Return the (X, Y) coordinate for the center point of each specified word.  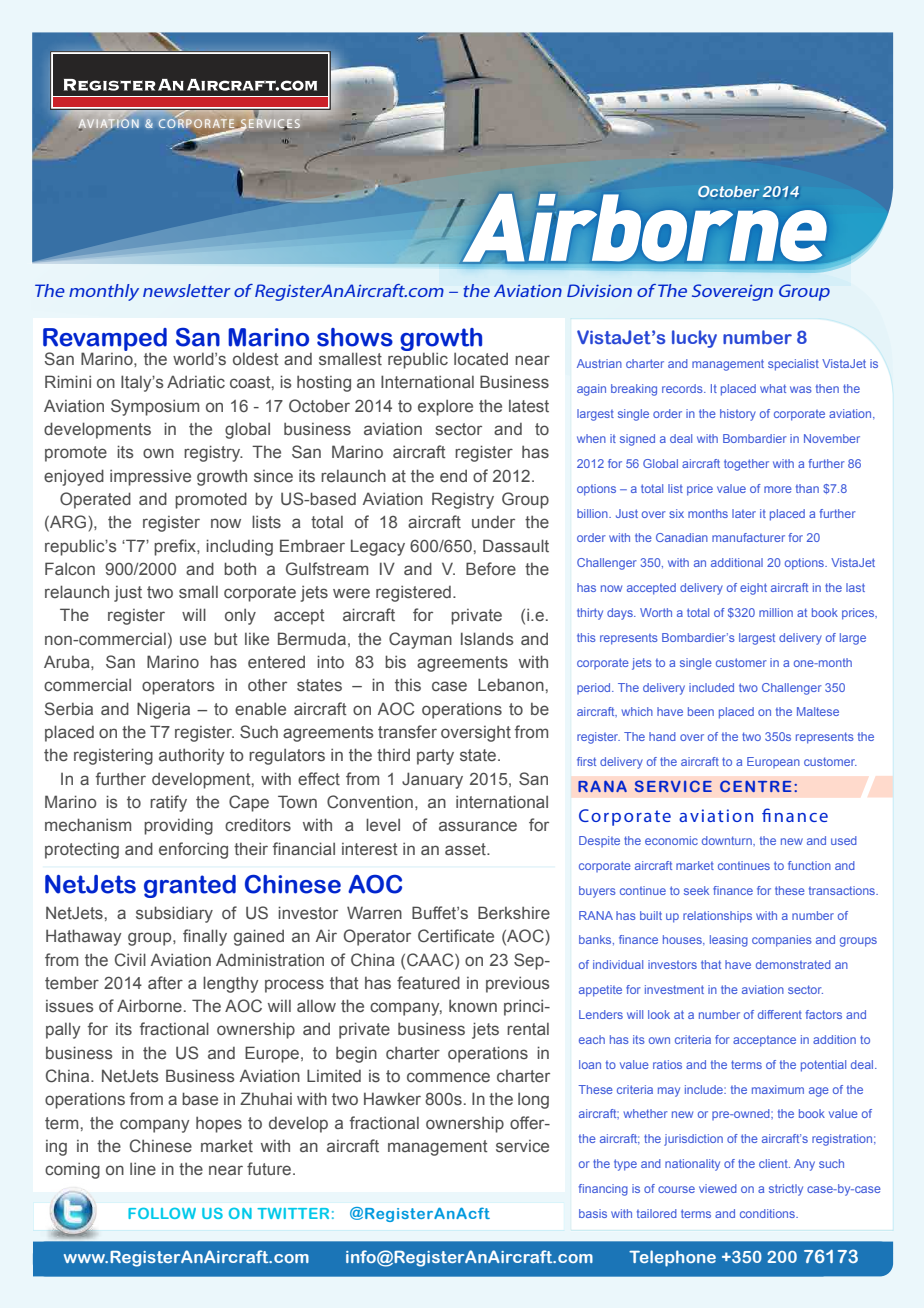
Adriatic (196, 381)
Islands (487, 639)
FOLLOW (162, 1213)
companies (782, 941)
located (481, 359)
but (226, 638)
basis (593, 1213)
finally (205, 937)
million (776, 612)
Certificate (456, 936)
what (773, 388)
